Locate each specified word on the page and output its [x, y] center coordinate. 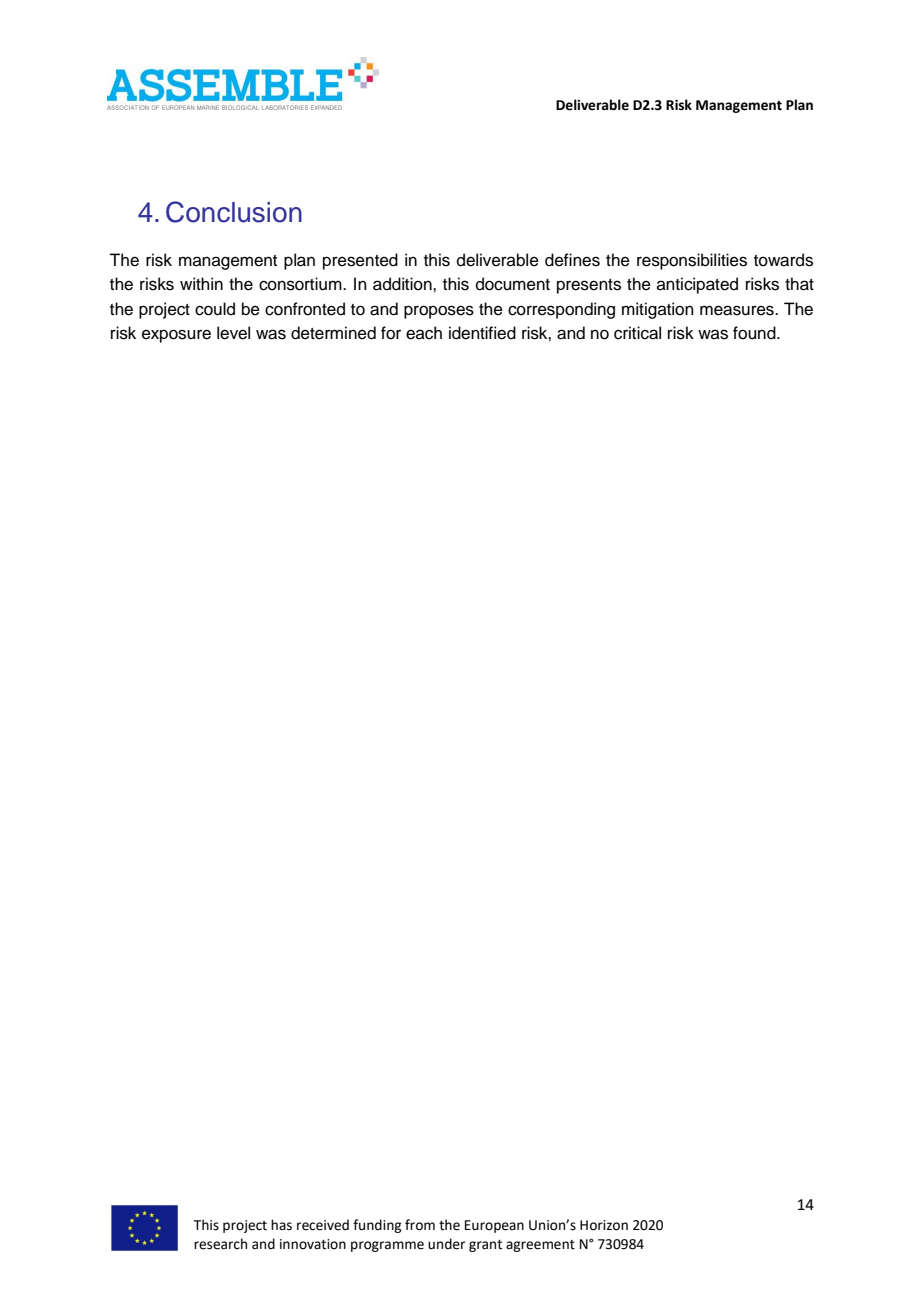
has [281, 1225]
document [513, 284]
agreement [540, 1246]
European [494, 1226]
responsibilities [692, 261]
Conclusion [234, 212]
